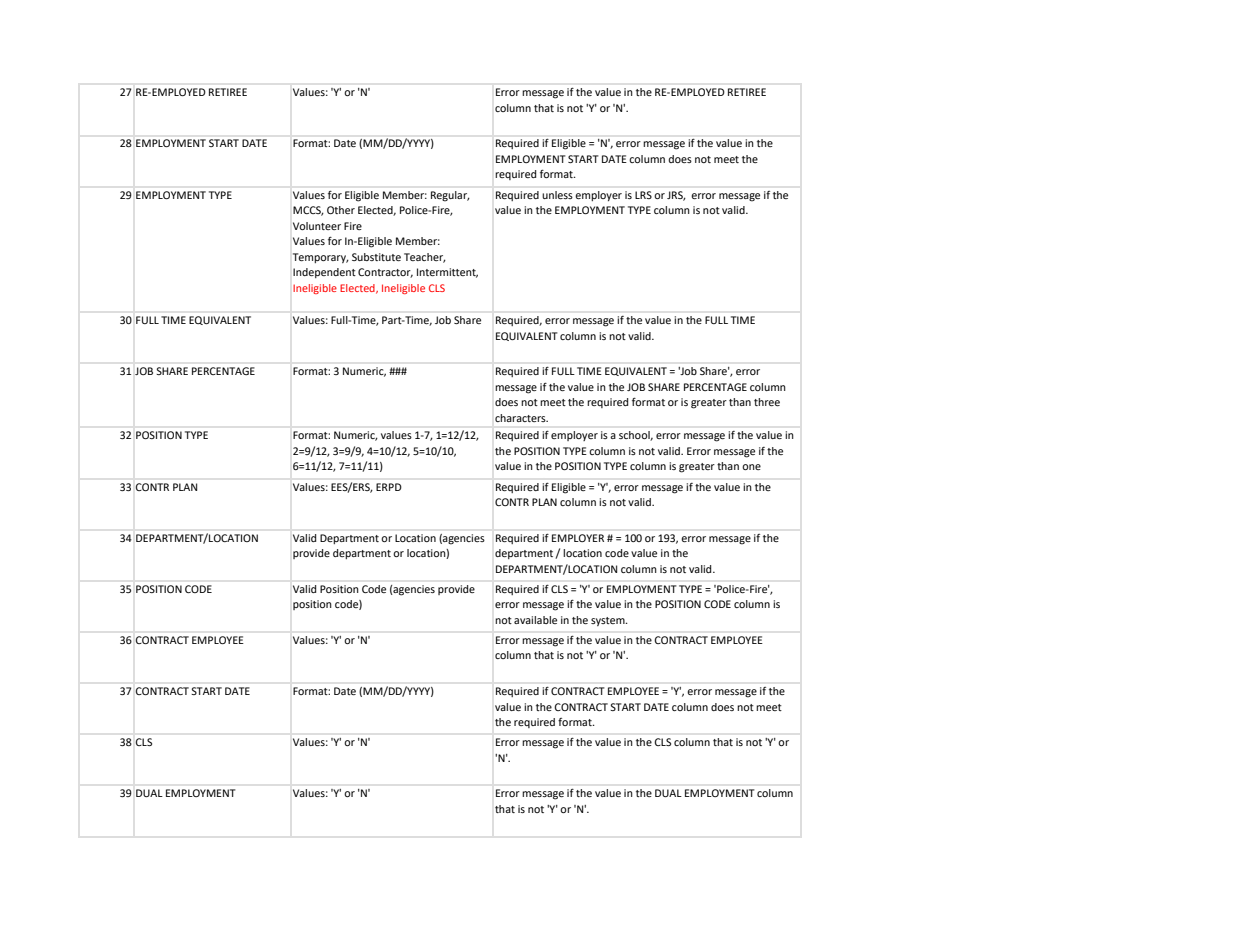 The height and width of the image is (952, 1233). Describe the element at coordinates (557, 195) in the image. I see `unless` at that location.
